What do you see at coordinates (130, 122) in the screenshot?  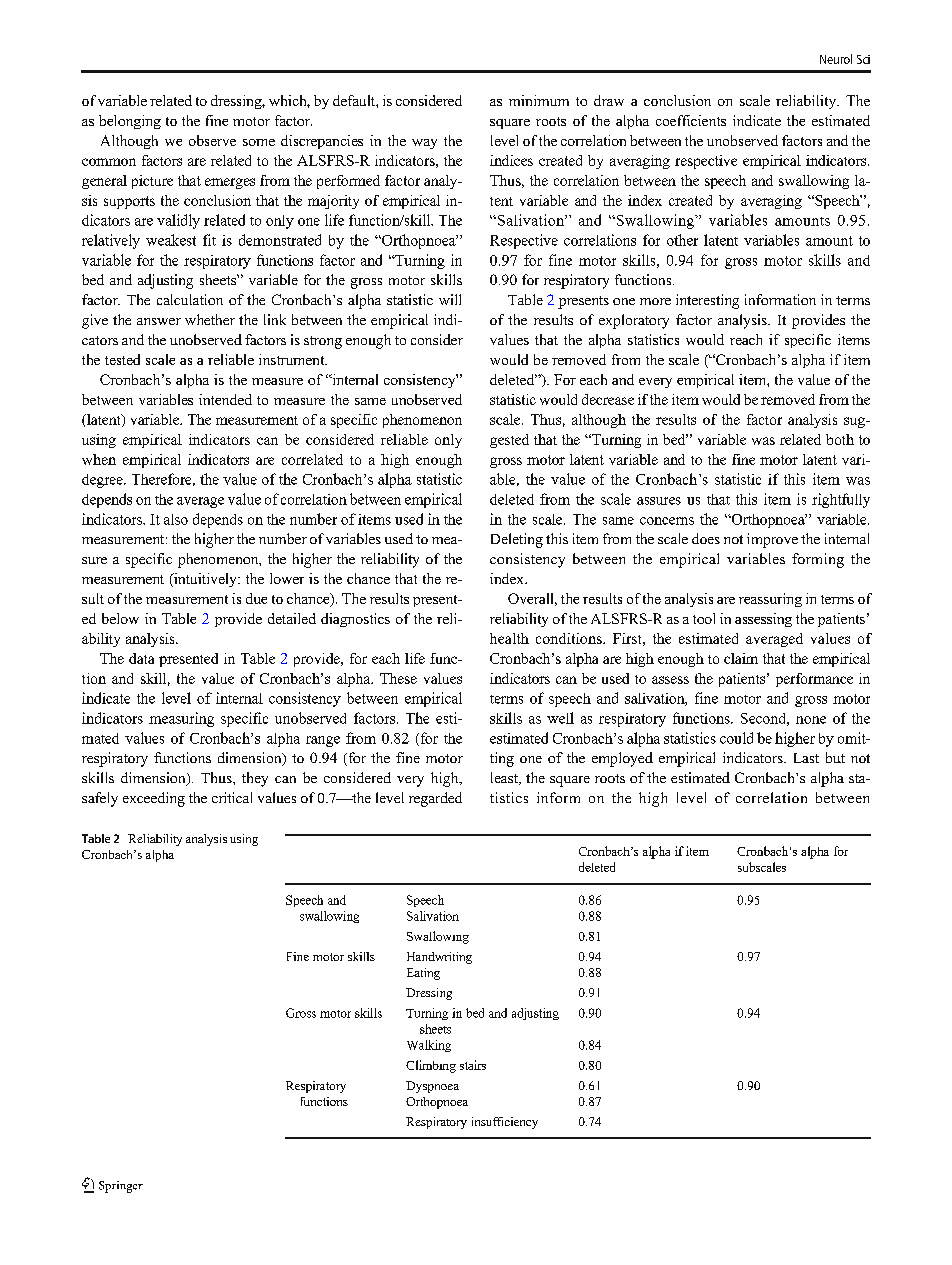 I see `belonging` at bounding box center [130, 122].
